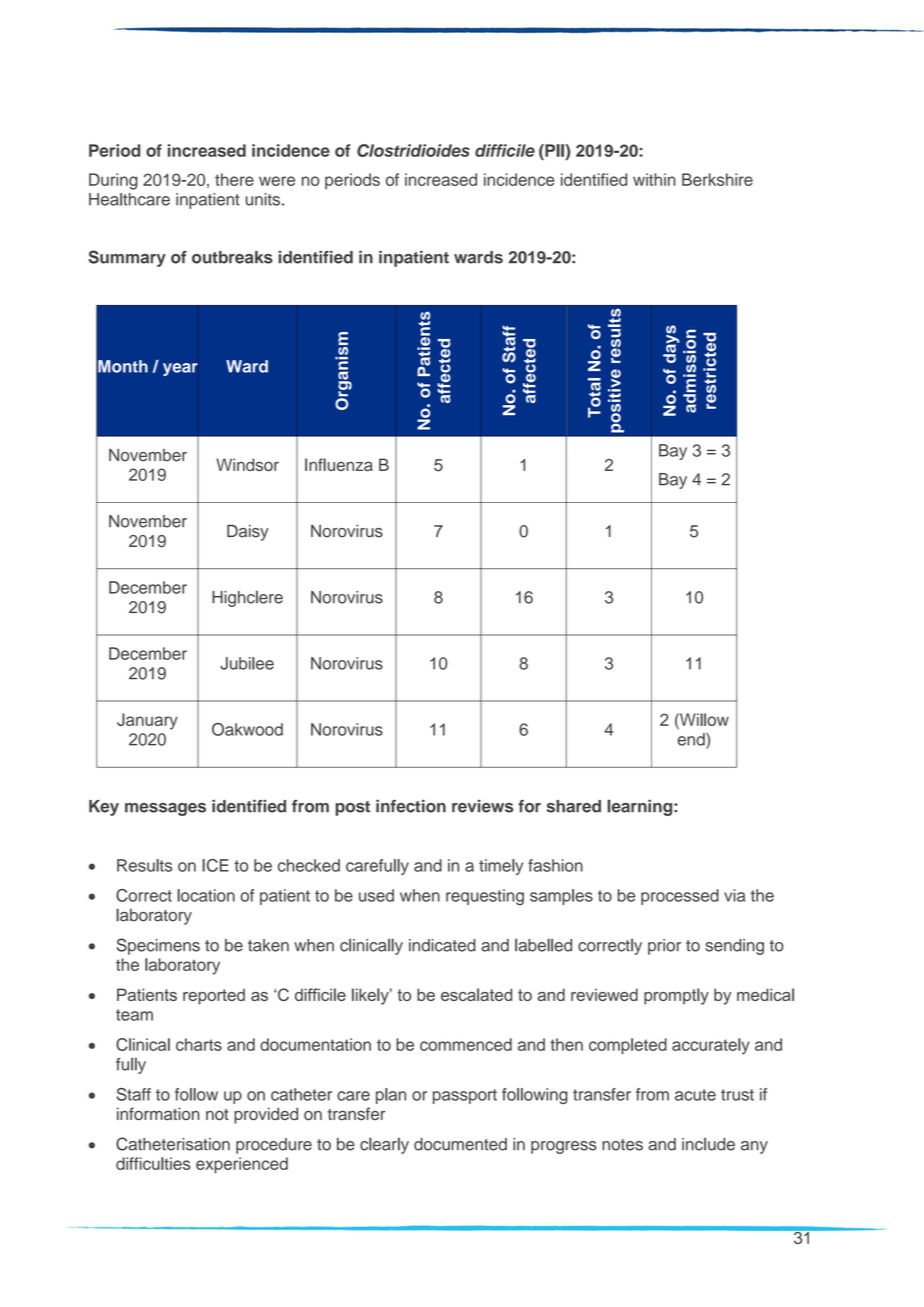 The width and height of the screenshot is (924, 1307). Describe the element at coordinates (708, 1144) in the screenshot. I see `include` at that location.
